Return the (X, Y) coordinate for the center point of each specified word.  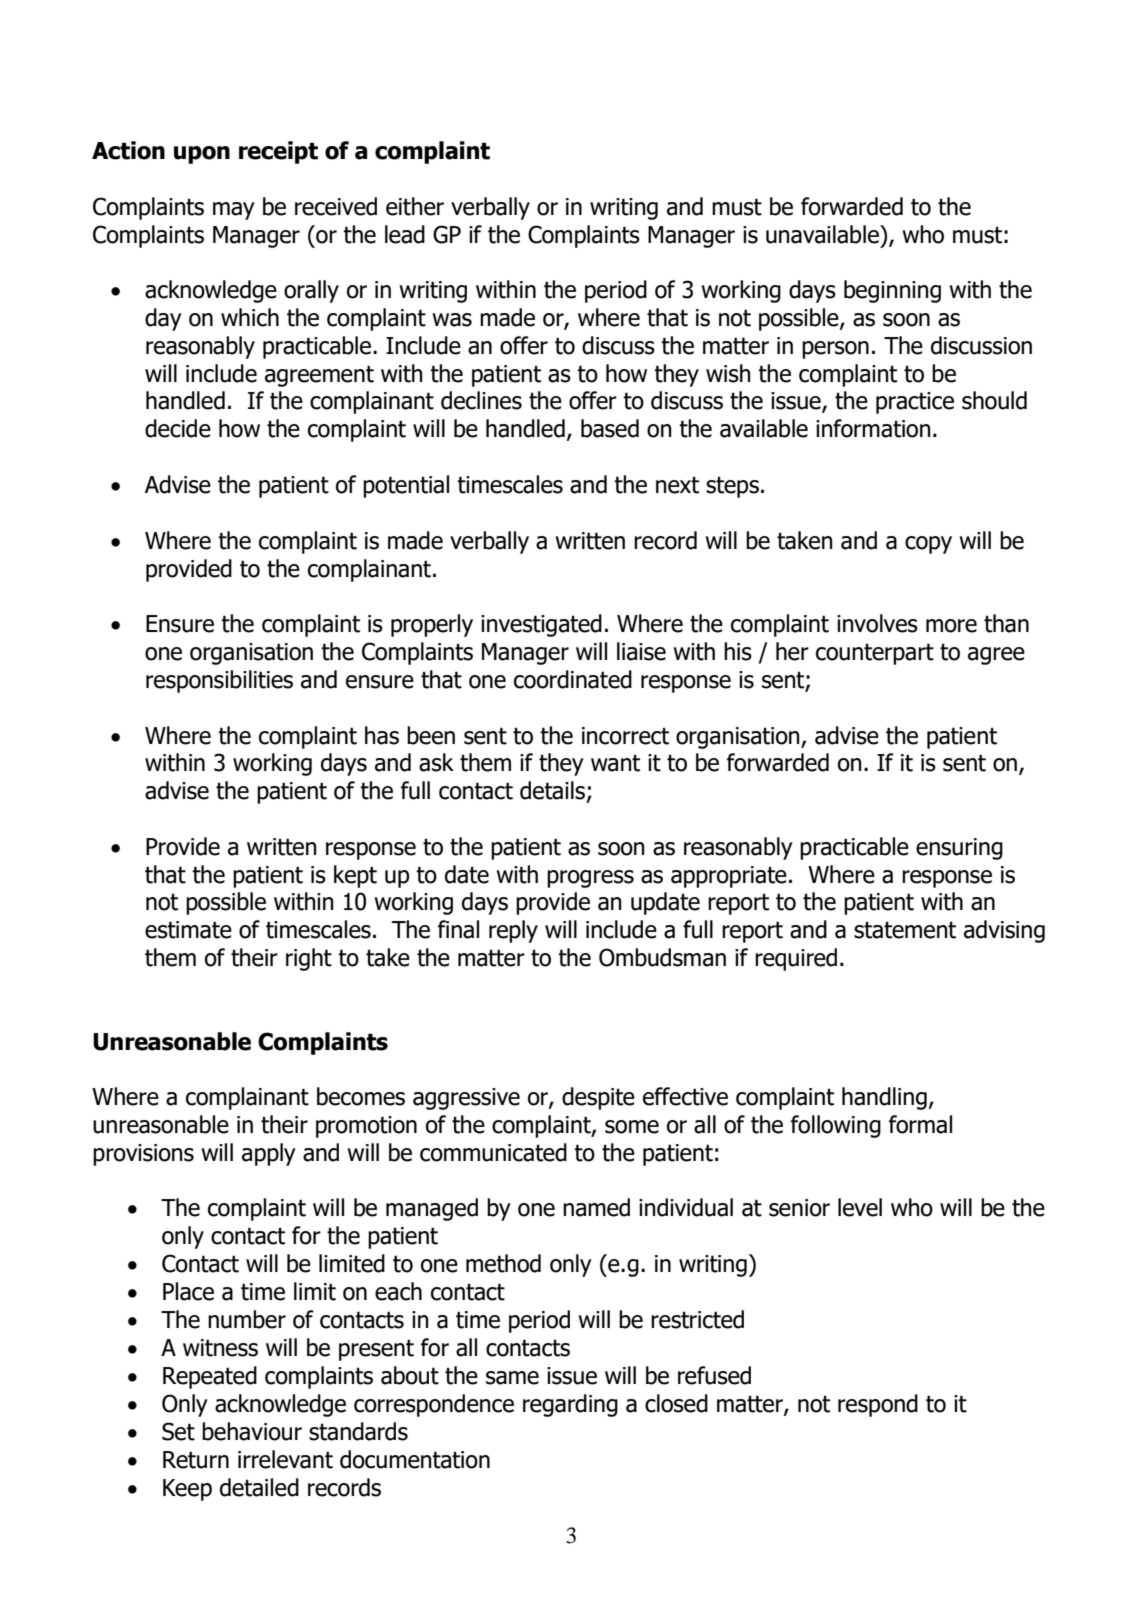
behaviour (252, 1431)
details (552, 790)
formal (920, 1124)
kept (355, 876)
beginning (892, 291)
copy (928, 545)
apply (269, 1154)
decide (178, 428)
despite (598, 1098)
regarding (570, 1405)
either (415, 206)
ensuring (959, 849)
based (610, 428)
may (234, 211)
